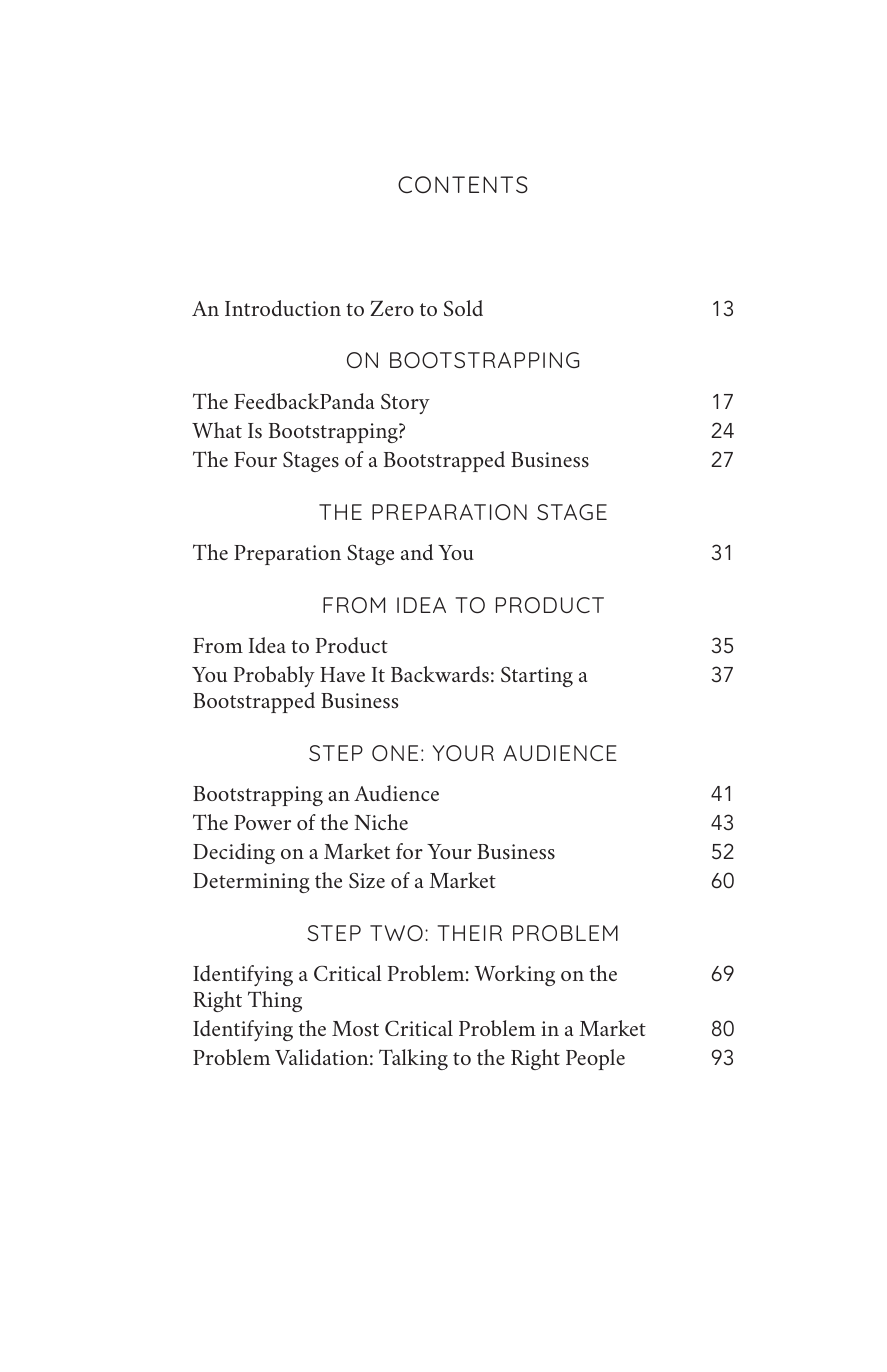  What do you see at coordinates (283, 308) in the image?
I see `Introduction` at bounding box center [283, 308].
